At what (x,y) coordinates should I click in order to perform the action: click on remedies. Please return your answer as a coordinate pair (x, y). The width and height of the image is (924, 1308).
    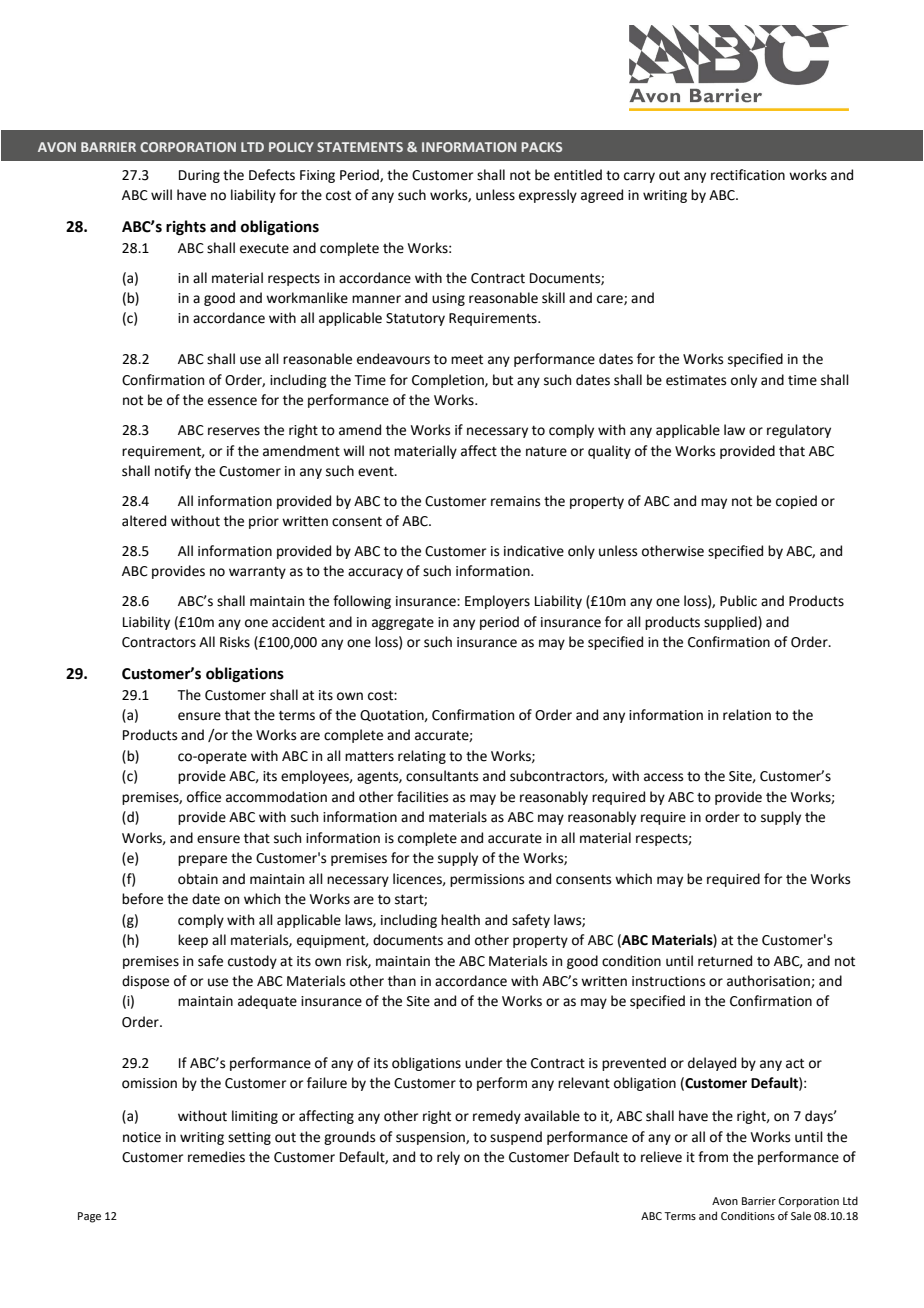
    Looking at the image, I should click on (216, 1157).
